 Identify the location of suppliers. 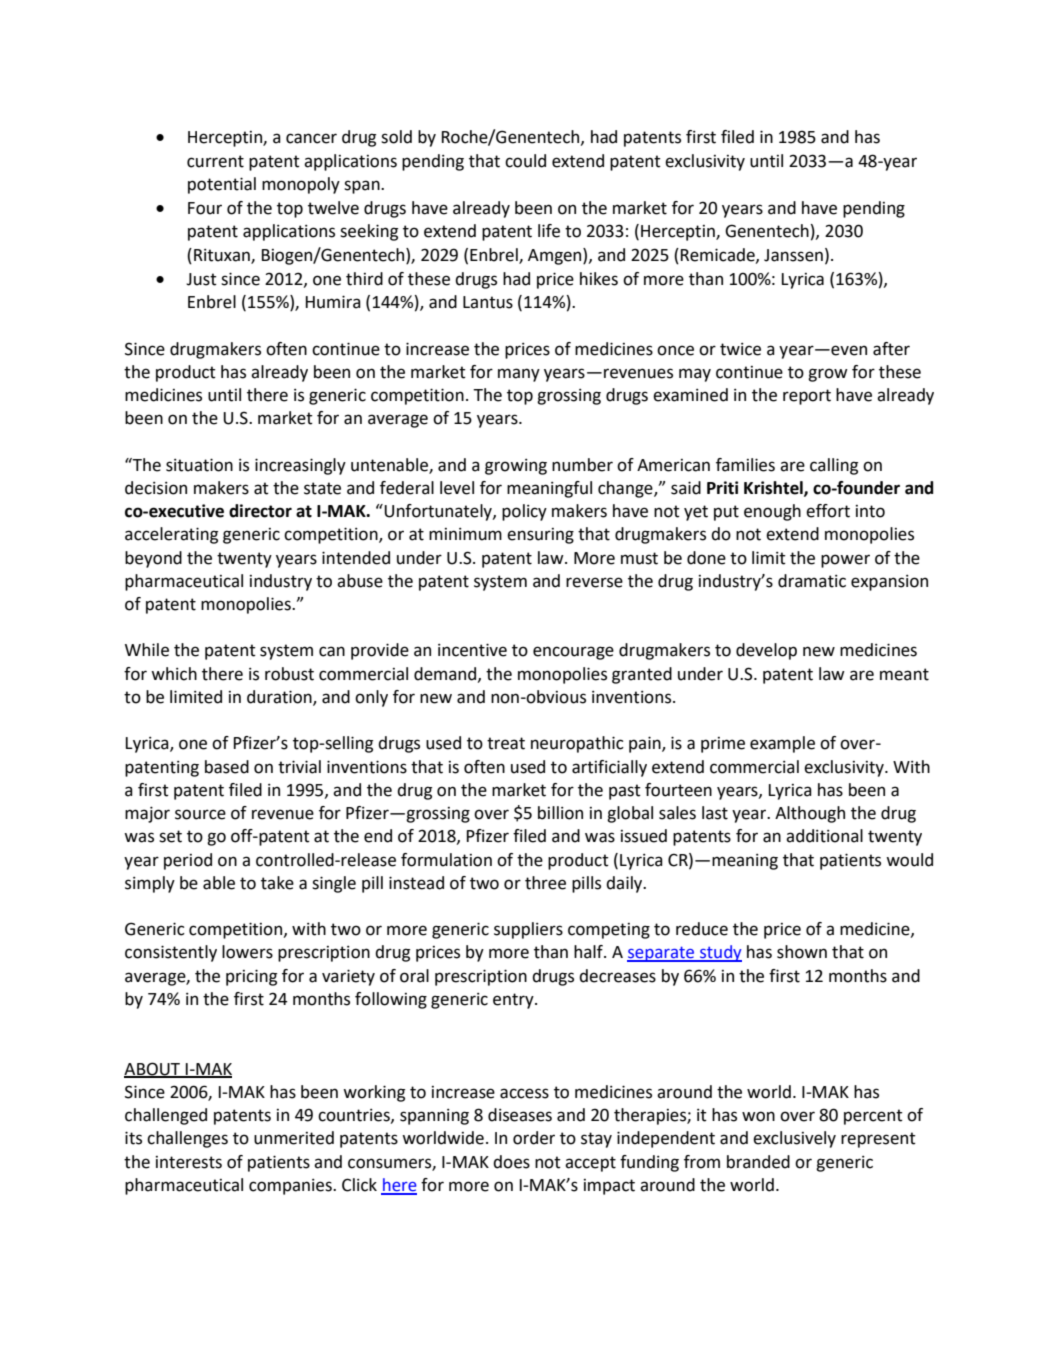
(528, 930).
